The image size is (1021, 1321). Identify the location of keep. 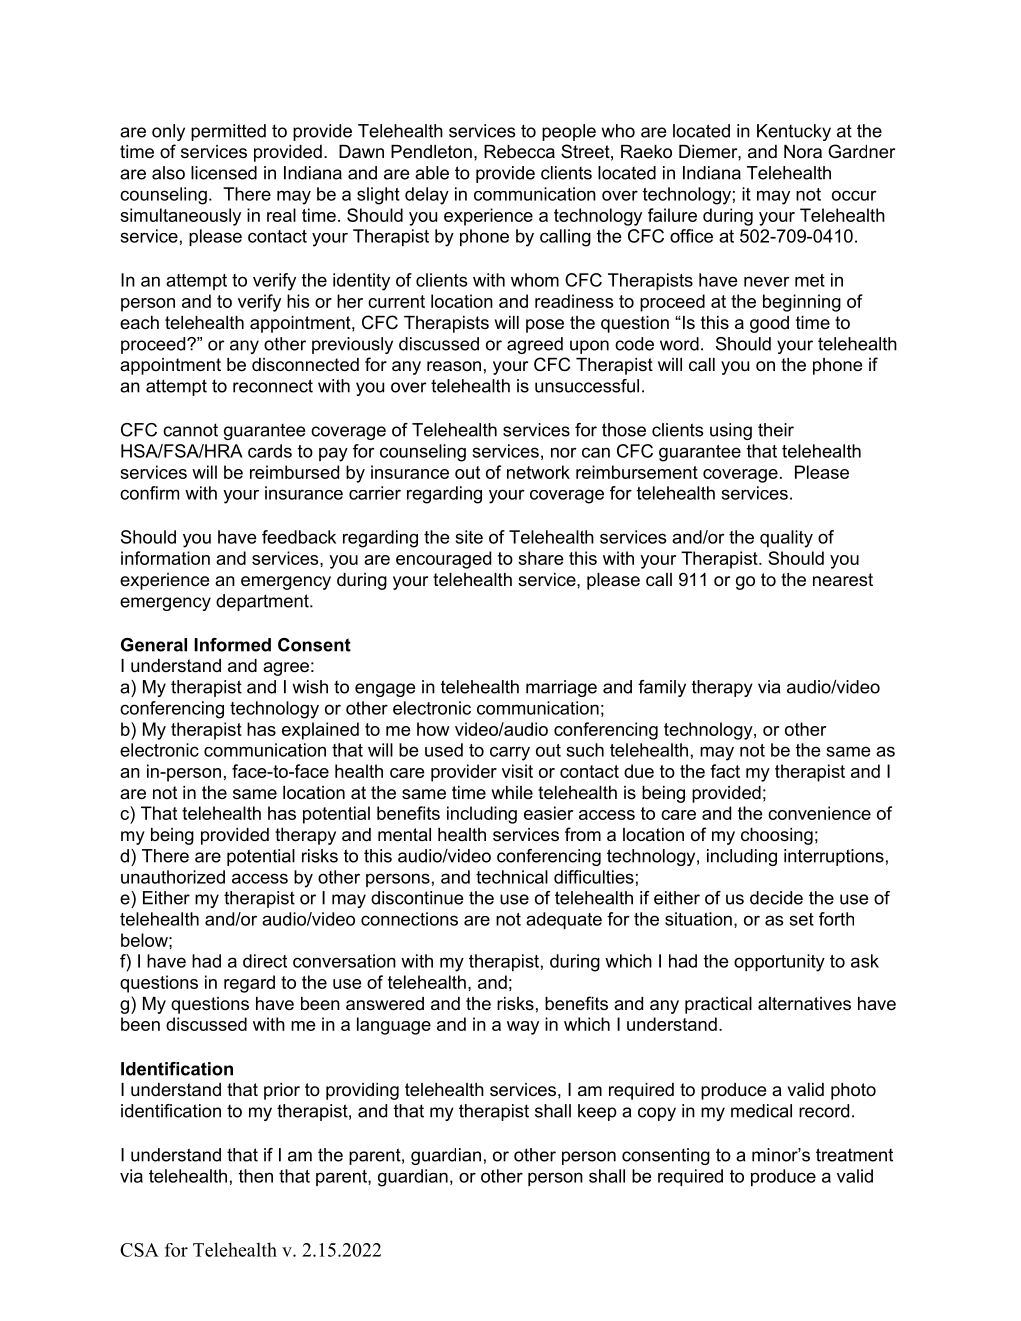
(597, 1112).
